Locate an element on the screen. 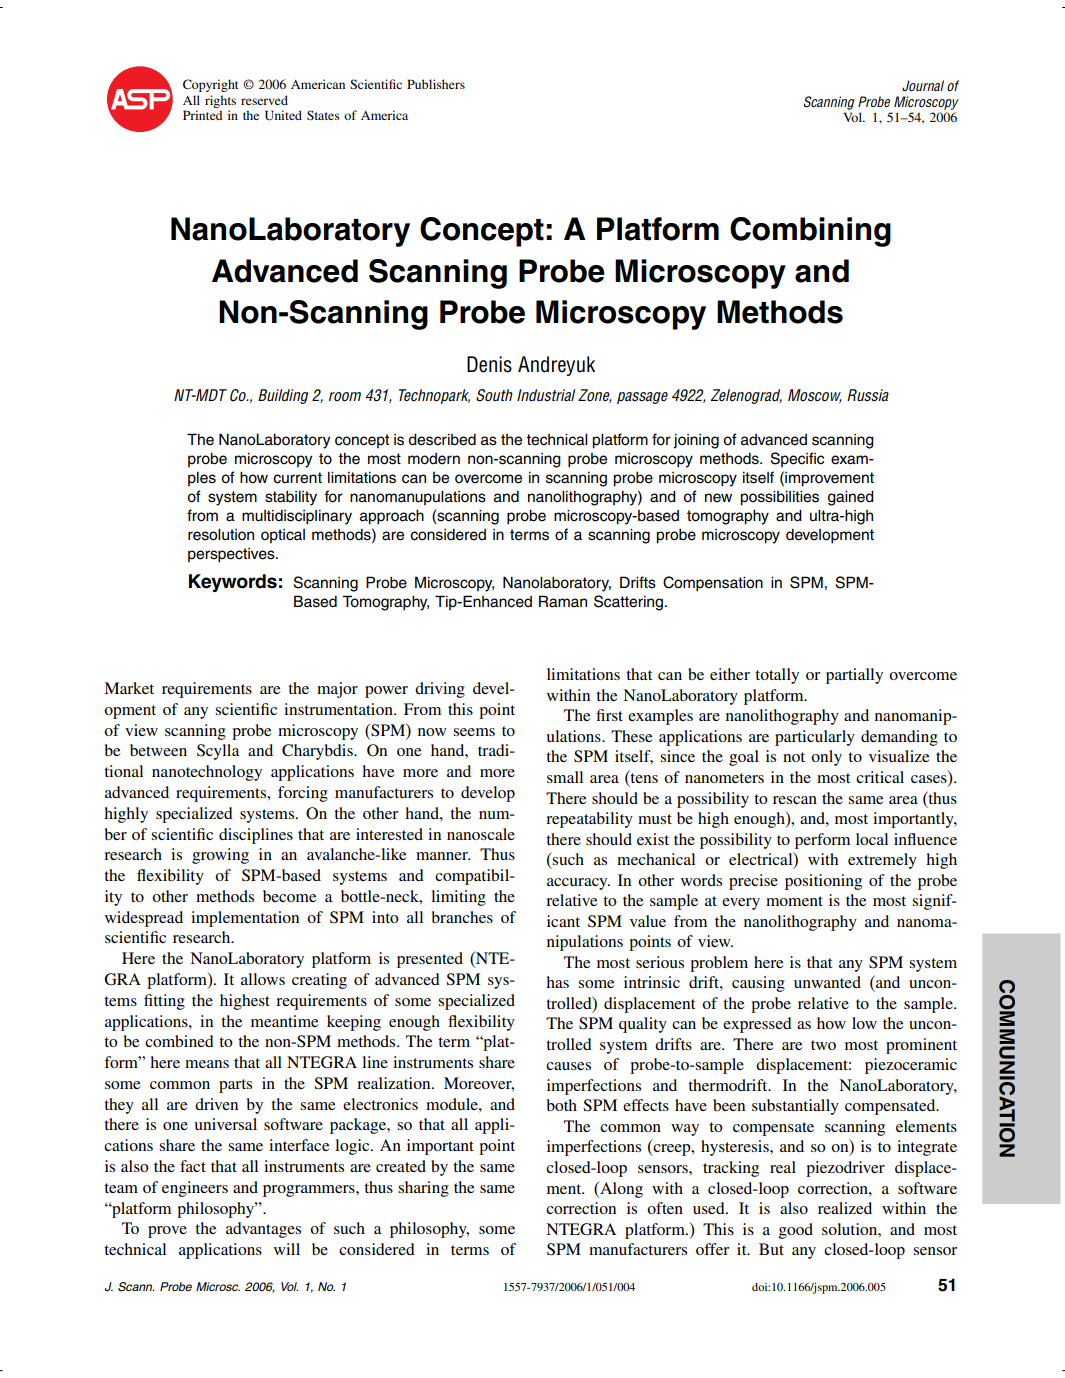 This screenshot has height=1378, width=1065. nanoscale is located at coordinates (481, 834).
